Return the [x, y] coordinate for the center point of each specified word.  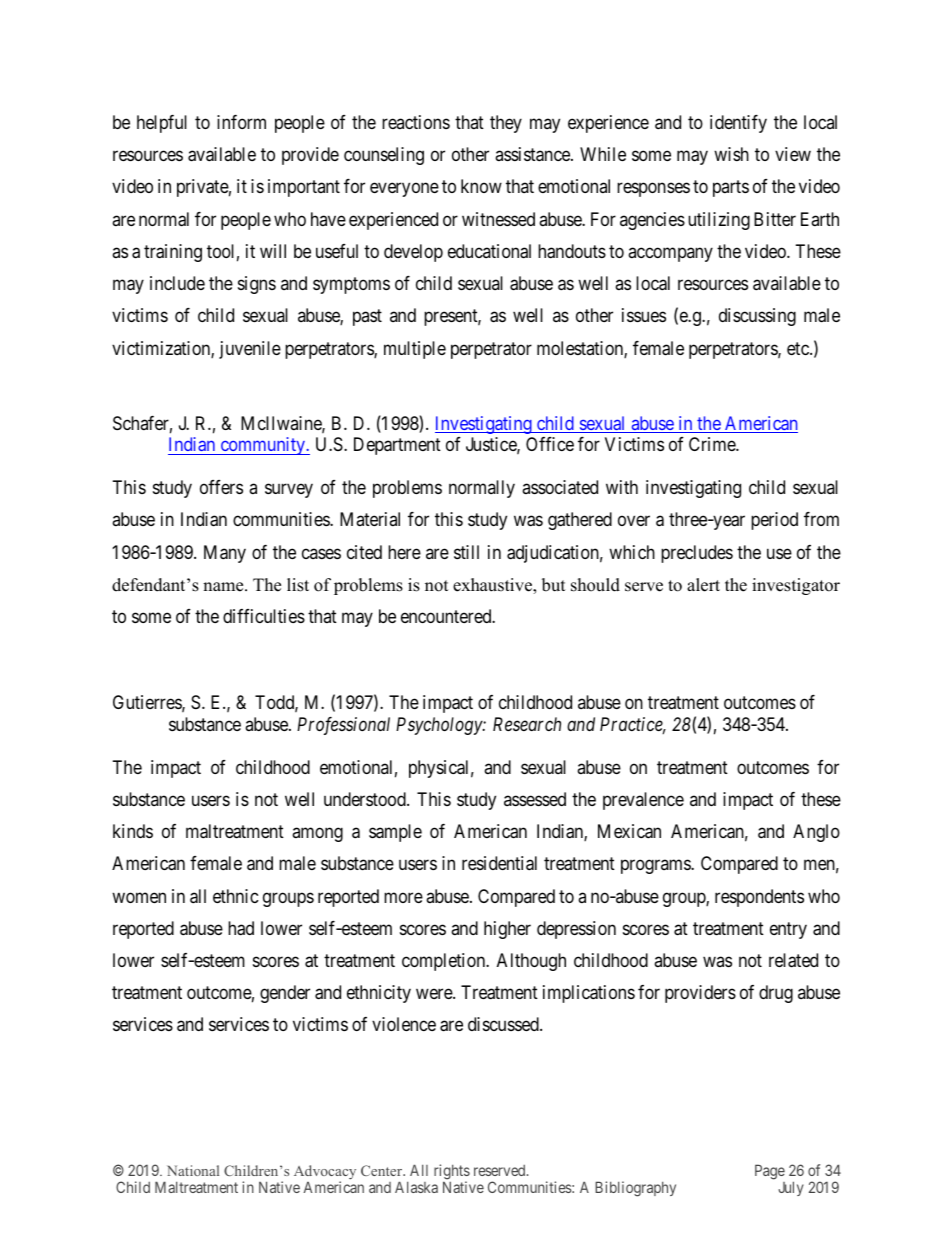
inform [241, 122]
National [193, 1170]
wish [731, 154]
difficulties [264, 616]
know [481, 186]
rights [452, 1173]
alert [703, 585]
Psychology [440, 726]
